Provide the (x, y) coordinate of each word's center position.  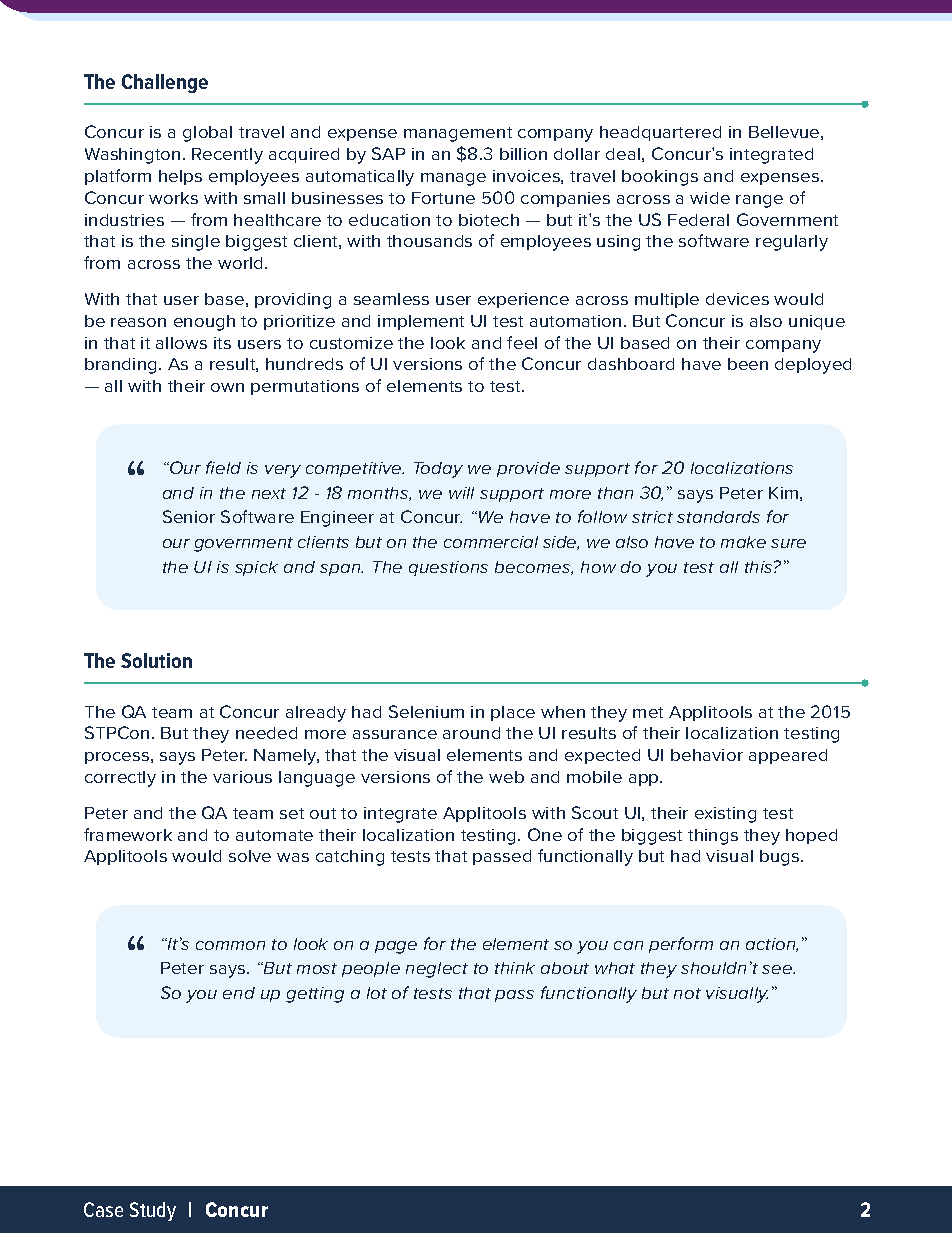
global (207, 134)
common (230, 945)
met (648, 712)
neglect (437, 970)
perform (681, 945)
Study (153, 1211)
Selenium (426, 711)
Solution (156, 660)
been (748, 364)
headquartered (660, 133)
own (227, 387)
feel (522, 342)
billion (523, 154)
